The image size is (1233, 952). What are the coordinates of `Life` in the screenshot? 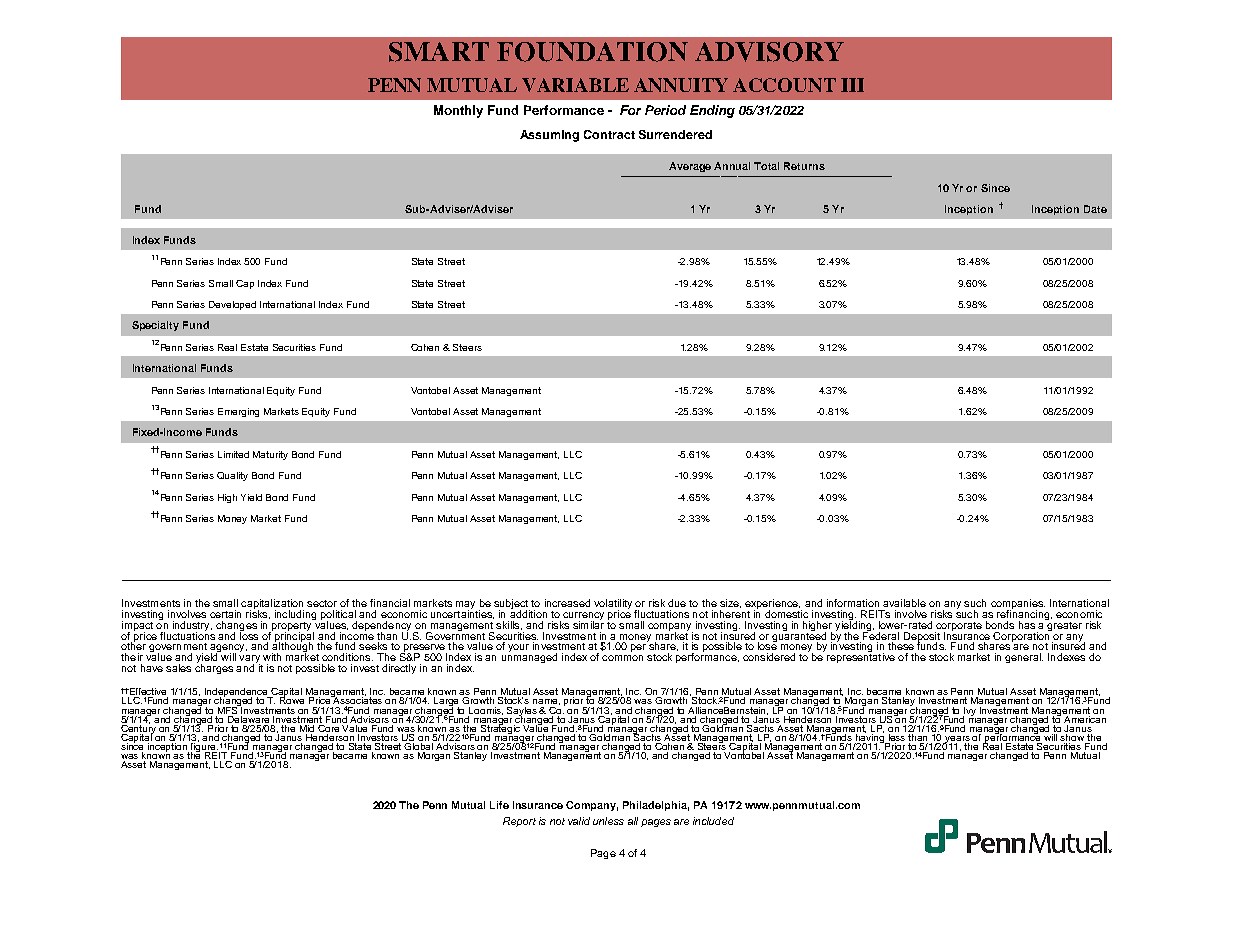 It's located at (499, 805).
